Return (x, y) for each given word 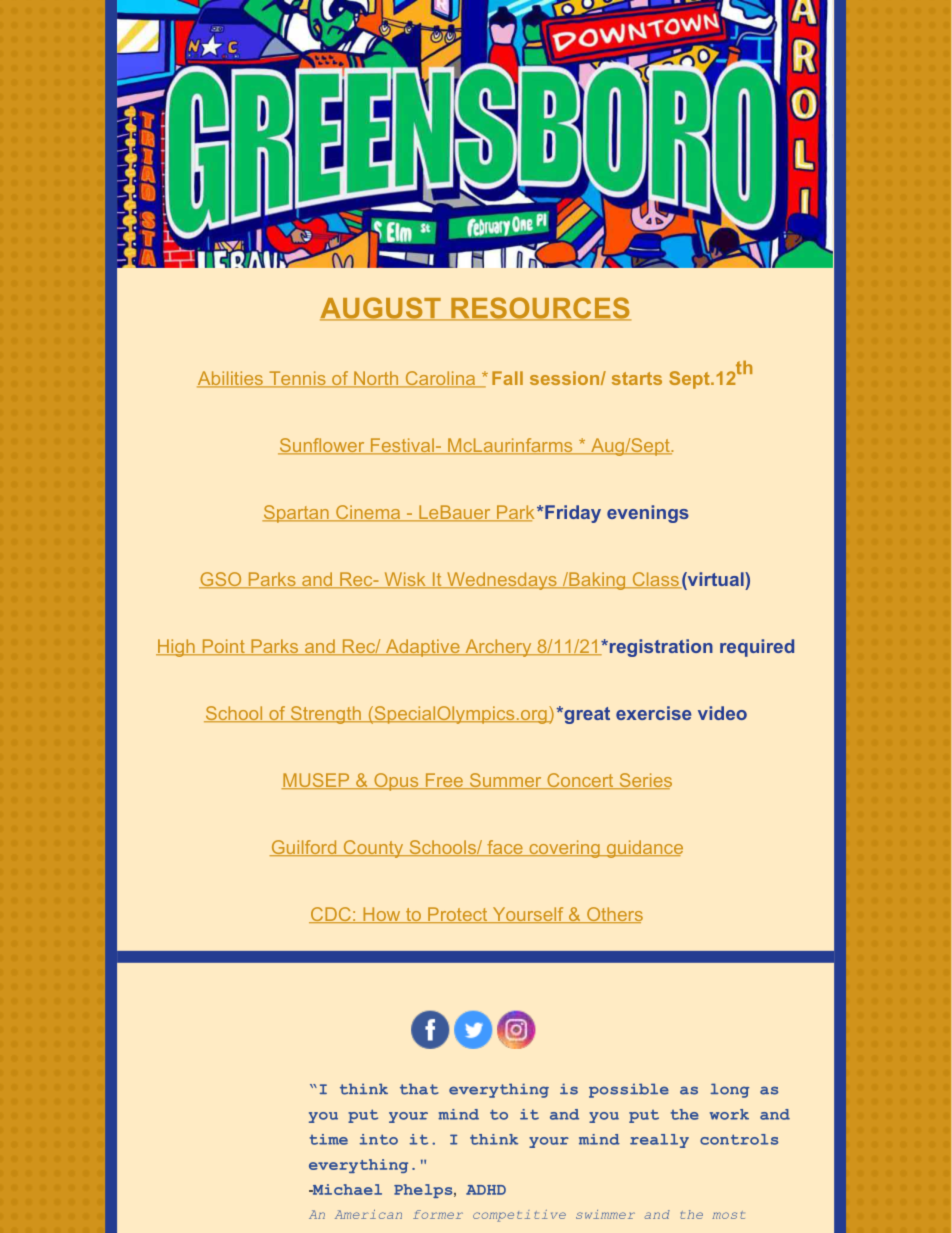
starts (637, 378)
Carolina (440, 379)
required (757, 648)
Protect (458, 915)
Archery (498, 648)
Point (223, 647)
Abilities (231, 379)
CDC (331, 915)
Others (614, 915)
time (329, 1139)
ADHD (486, 1190)
